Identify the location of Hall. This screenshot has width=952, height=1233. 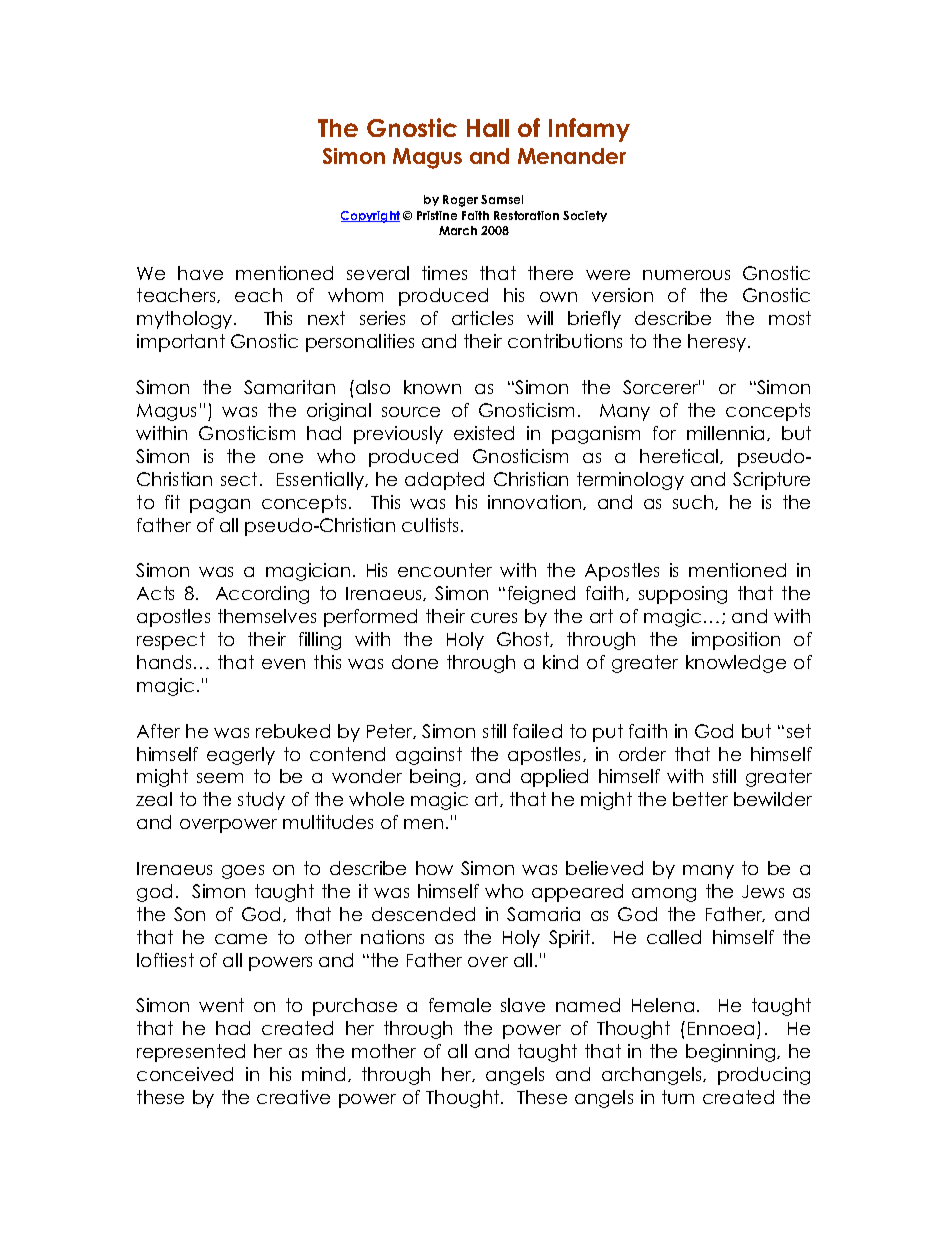
(488, 128).
